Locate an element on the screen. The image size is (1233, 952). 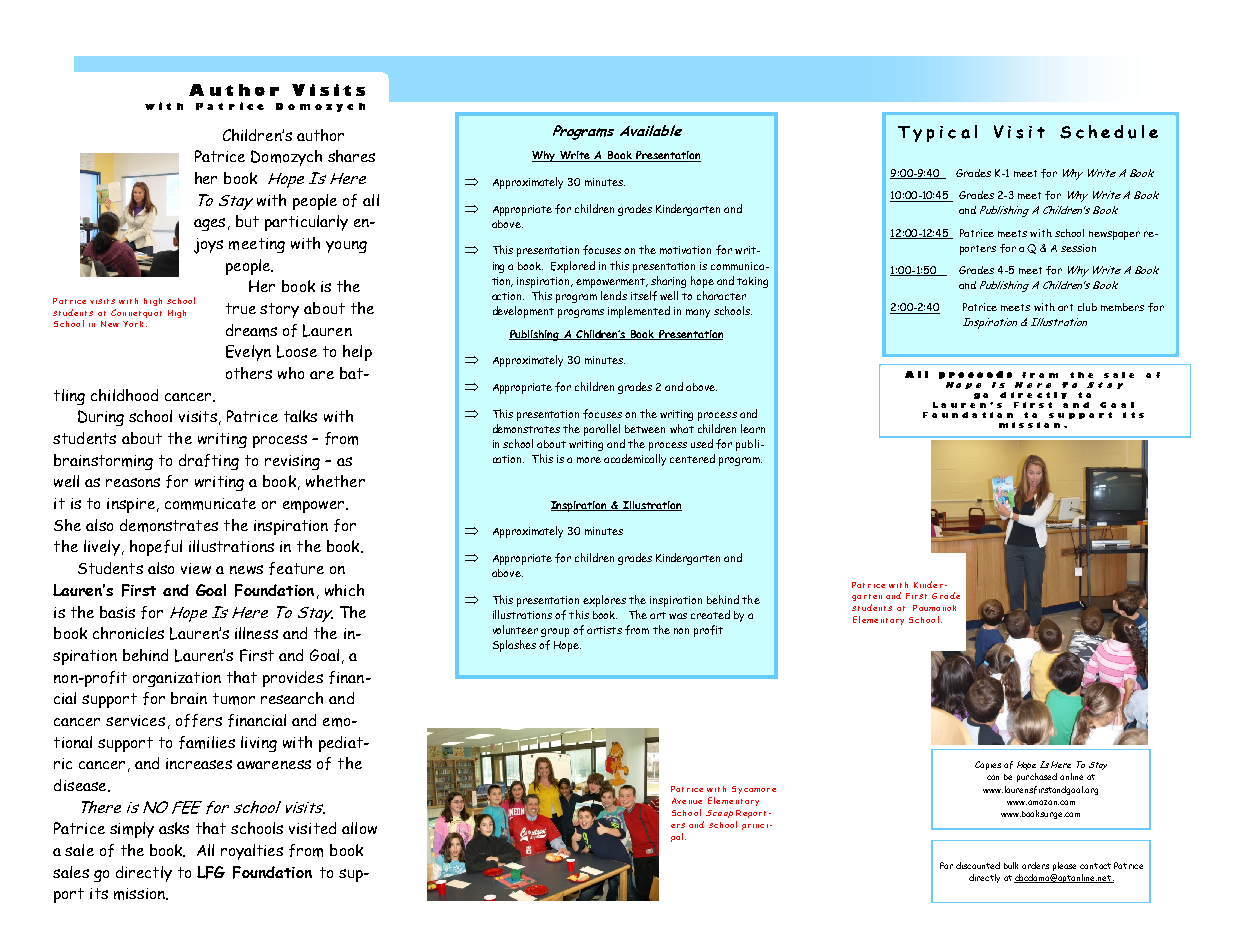
parallel is located at coordinates (602, 430).
